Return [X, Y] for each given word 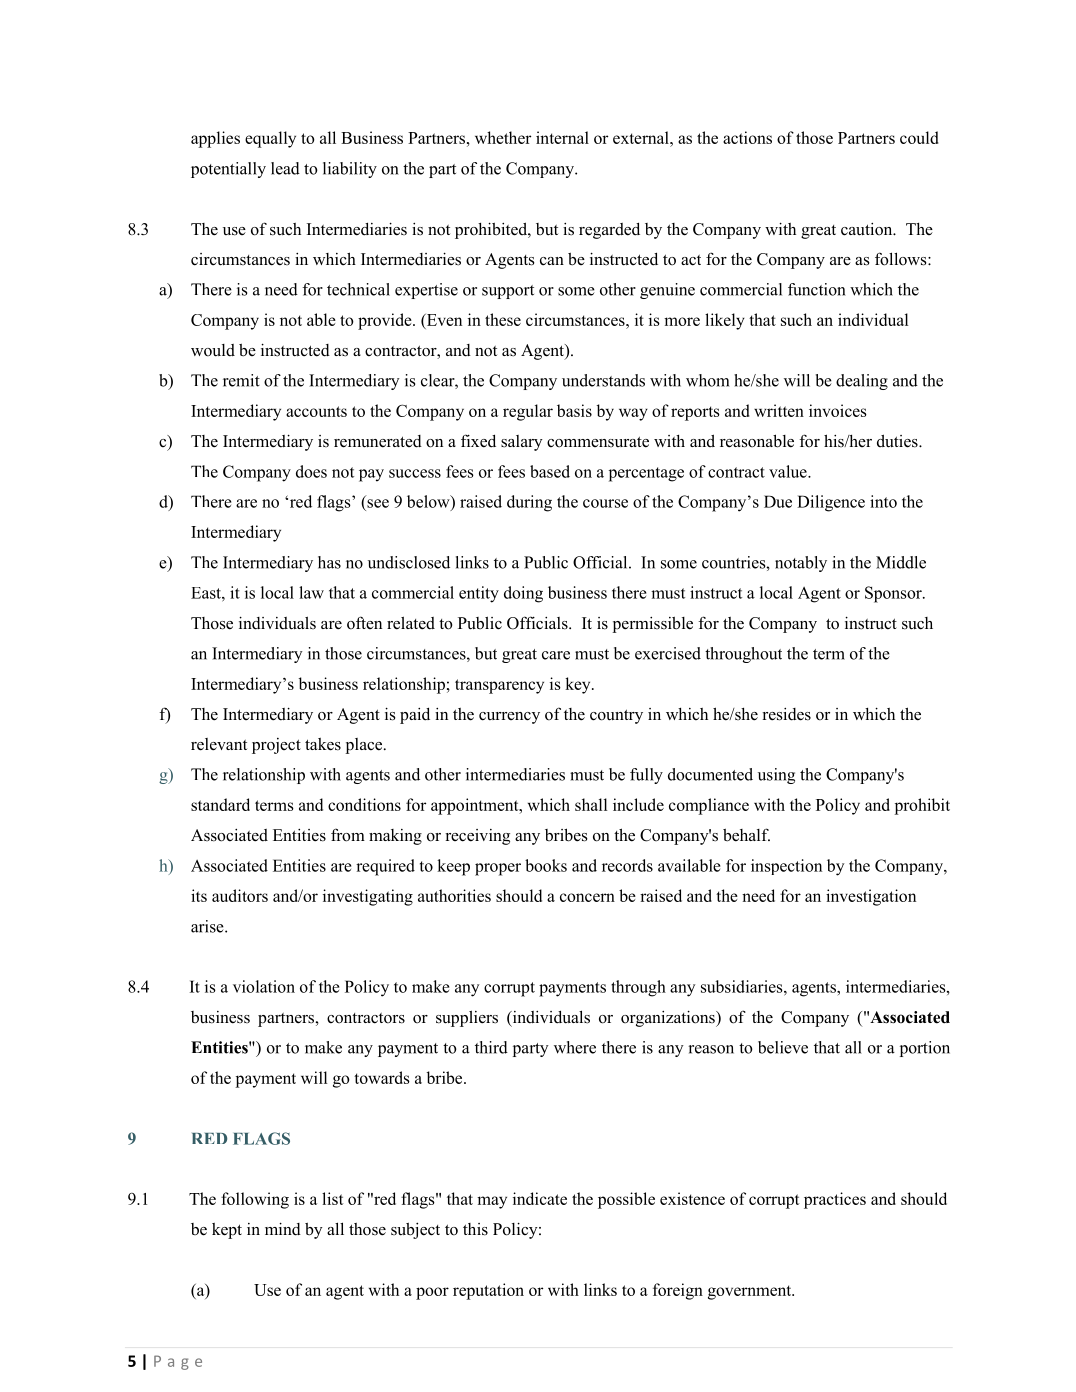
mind [283, 1229]
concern [587, 897]
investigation [871, 897]
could [919, 137]
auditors [240, 895]
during [529, 503]
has [329, 562]
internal [562, 137]
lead [285, 168]
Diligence [831, 503]
